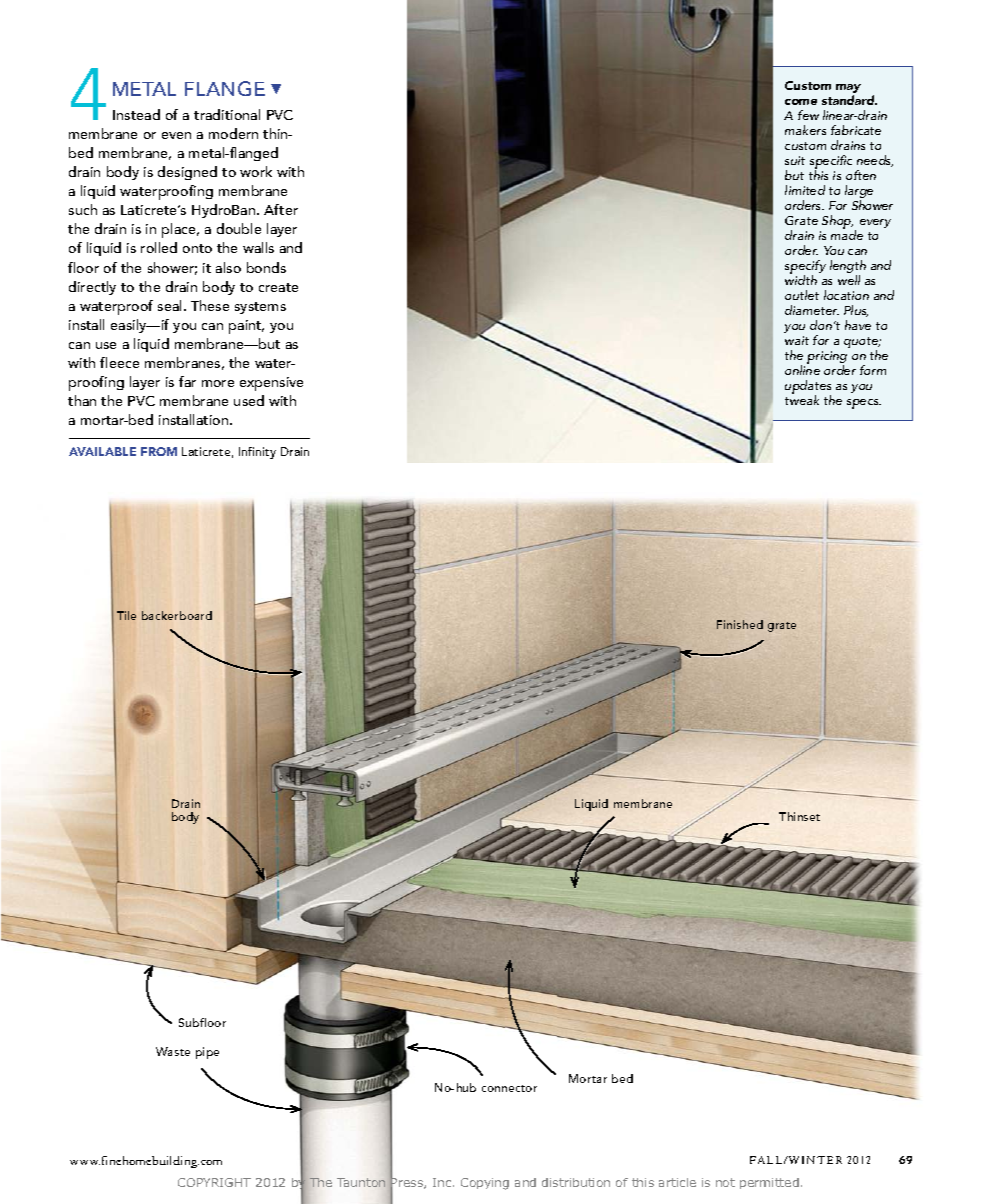 This screenshot has height=1204, width=982. I want to click on FROM, so click(159, 451).
